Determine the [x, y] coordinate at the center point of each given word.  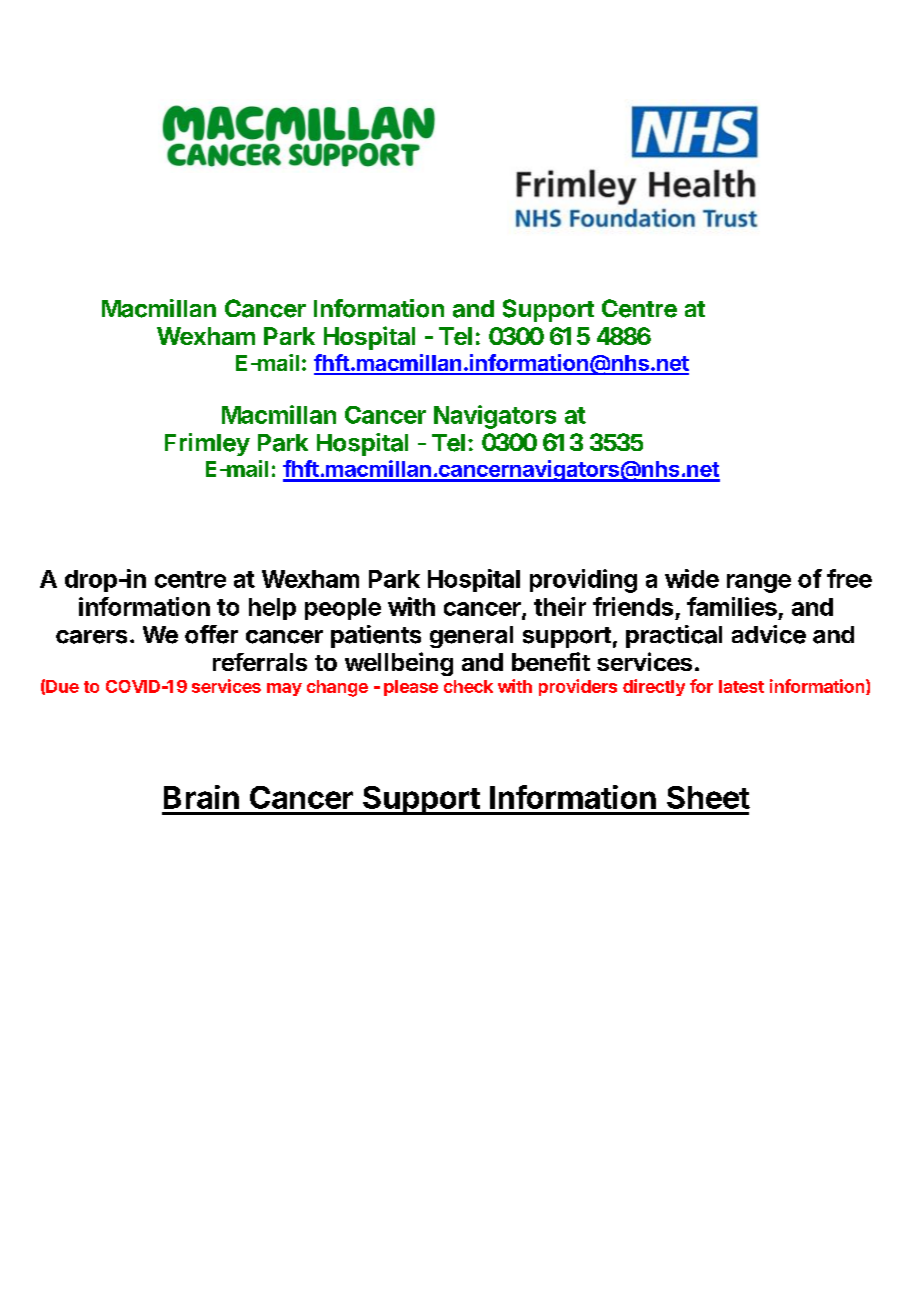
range [759, 583]
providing [583, 581]
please [411, 688]
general [471, 637]
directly [654, 687]
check [468, 686]
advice [769, 634]
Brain [201, 797]
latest [741, 686]
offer [211, 634]
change [337, 688]
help [272, 609]
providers [578, 687]
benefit [551, 661]
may [284, 689]
